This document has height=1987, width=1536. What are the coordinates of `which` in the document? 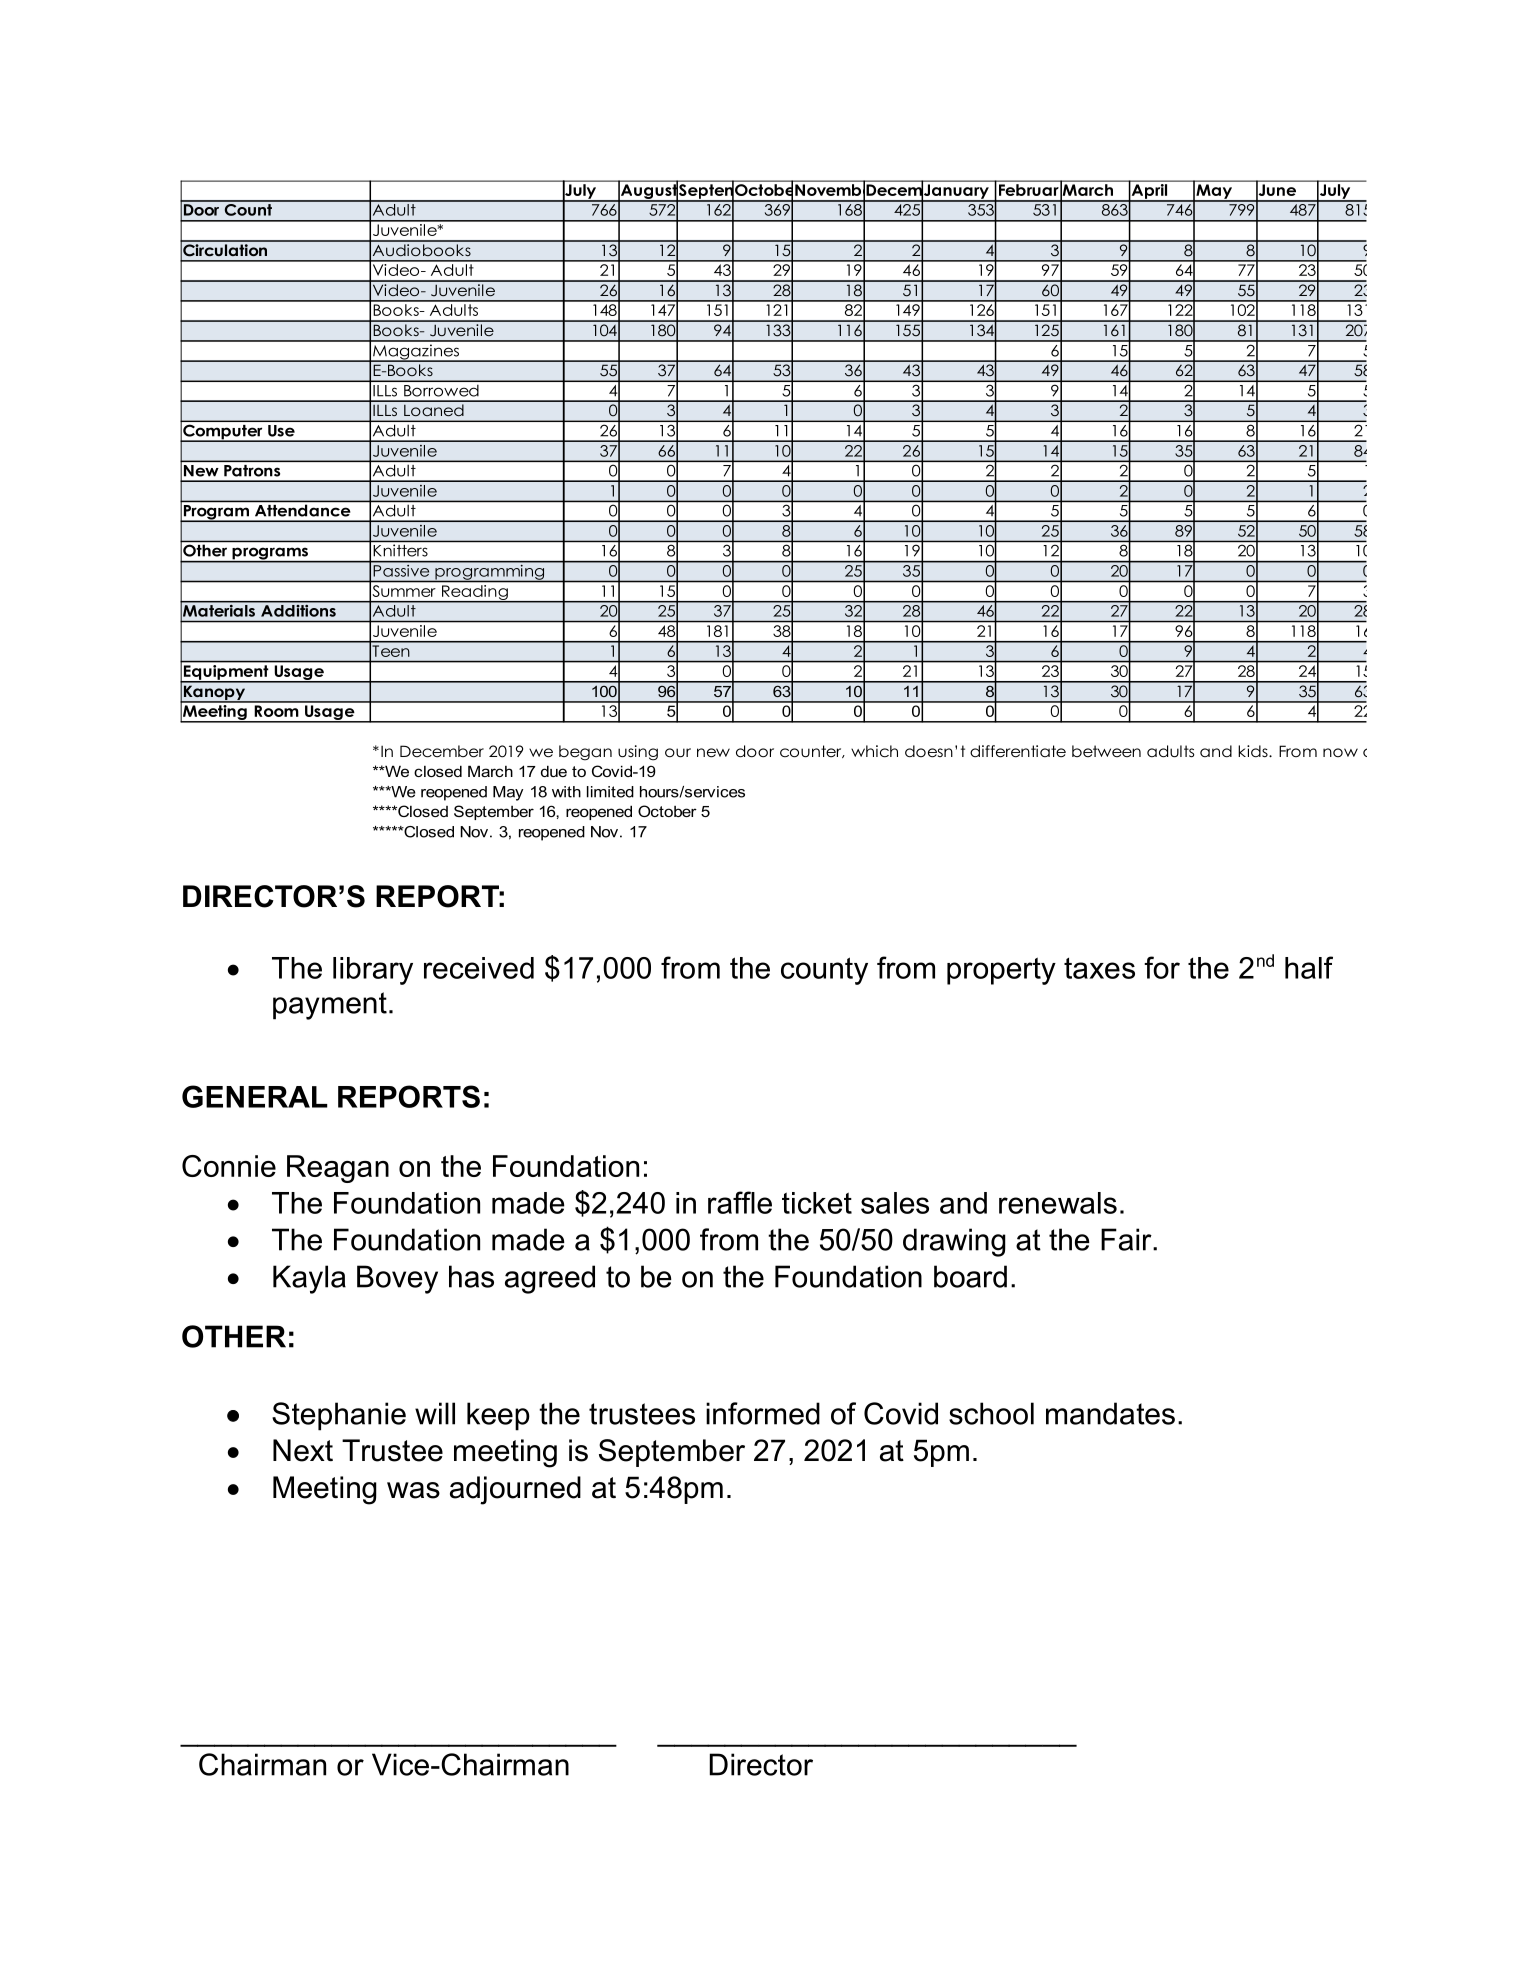 It's located at (874, 751).
